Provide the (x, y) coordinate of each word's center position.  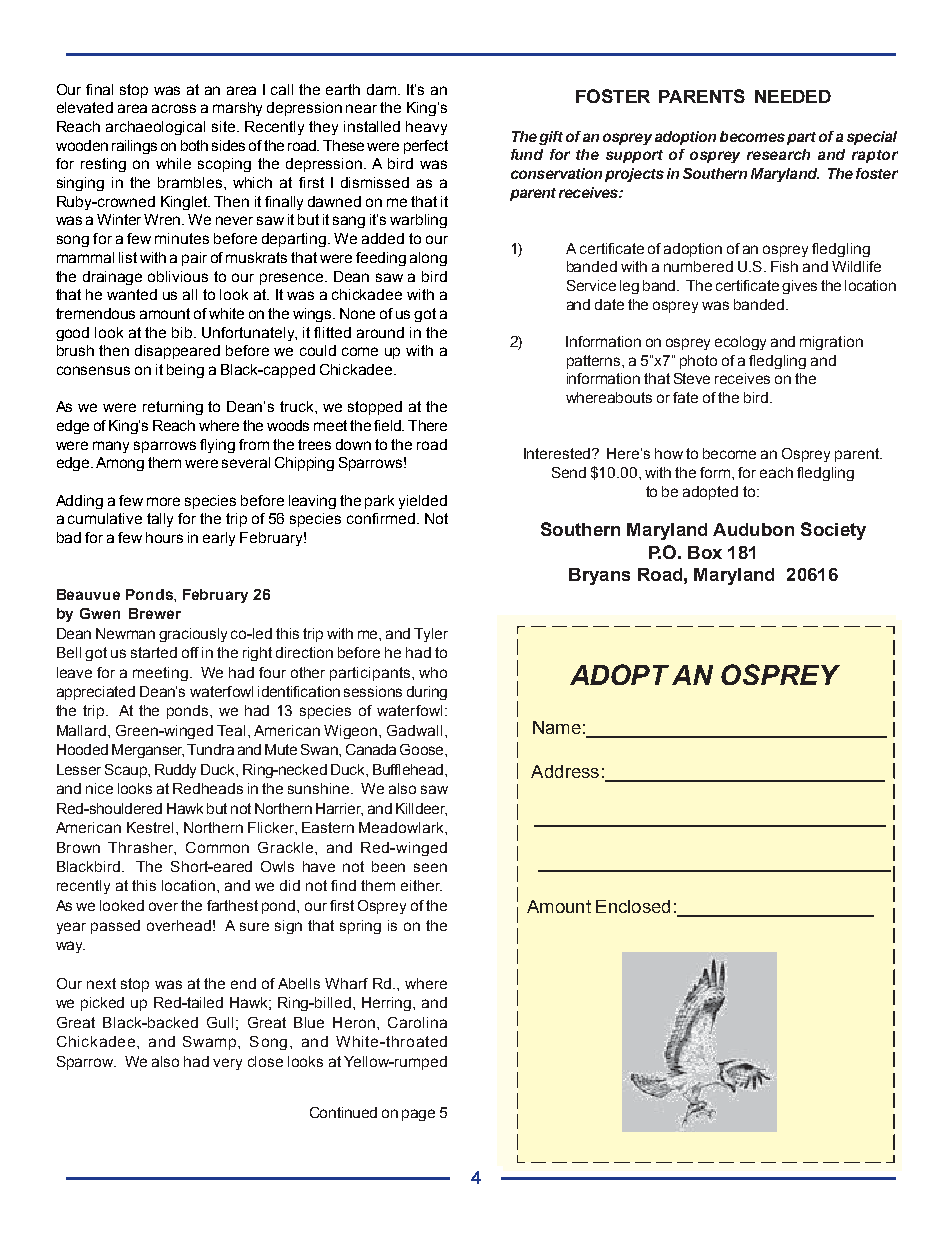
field (388, 425)
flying (217, 446)
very (227, 1064)
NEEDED (793, 96)
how (669, 453)
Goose (423, 749)
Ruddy (175, 771)
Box (705, 552)
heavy (426, 128)
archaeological (155, 128)
